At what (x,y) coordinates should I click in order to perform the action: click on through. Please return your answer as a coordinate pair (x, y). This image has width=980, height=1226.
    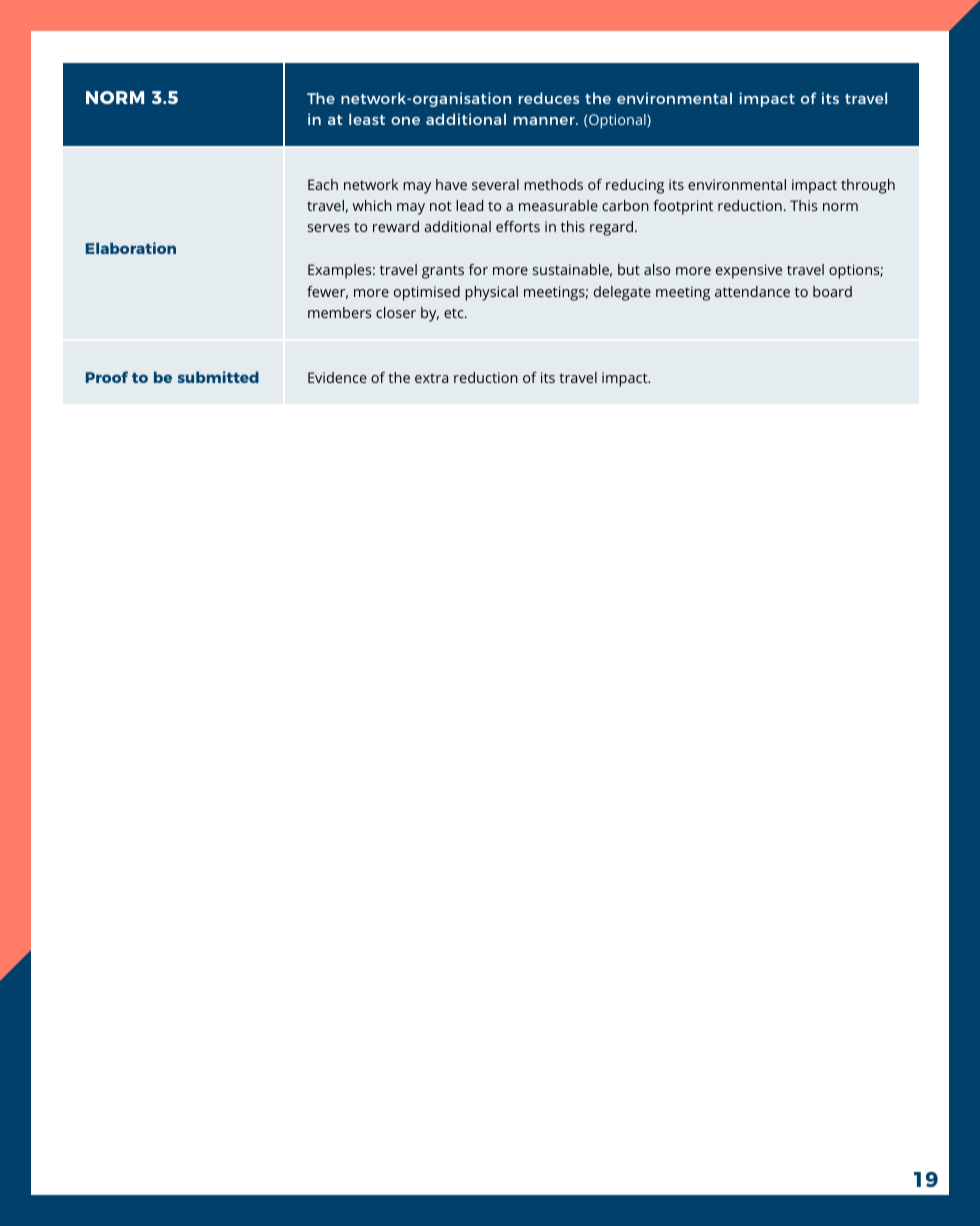
    Looking at the image, I should click on (868, 186).
